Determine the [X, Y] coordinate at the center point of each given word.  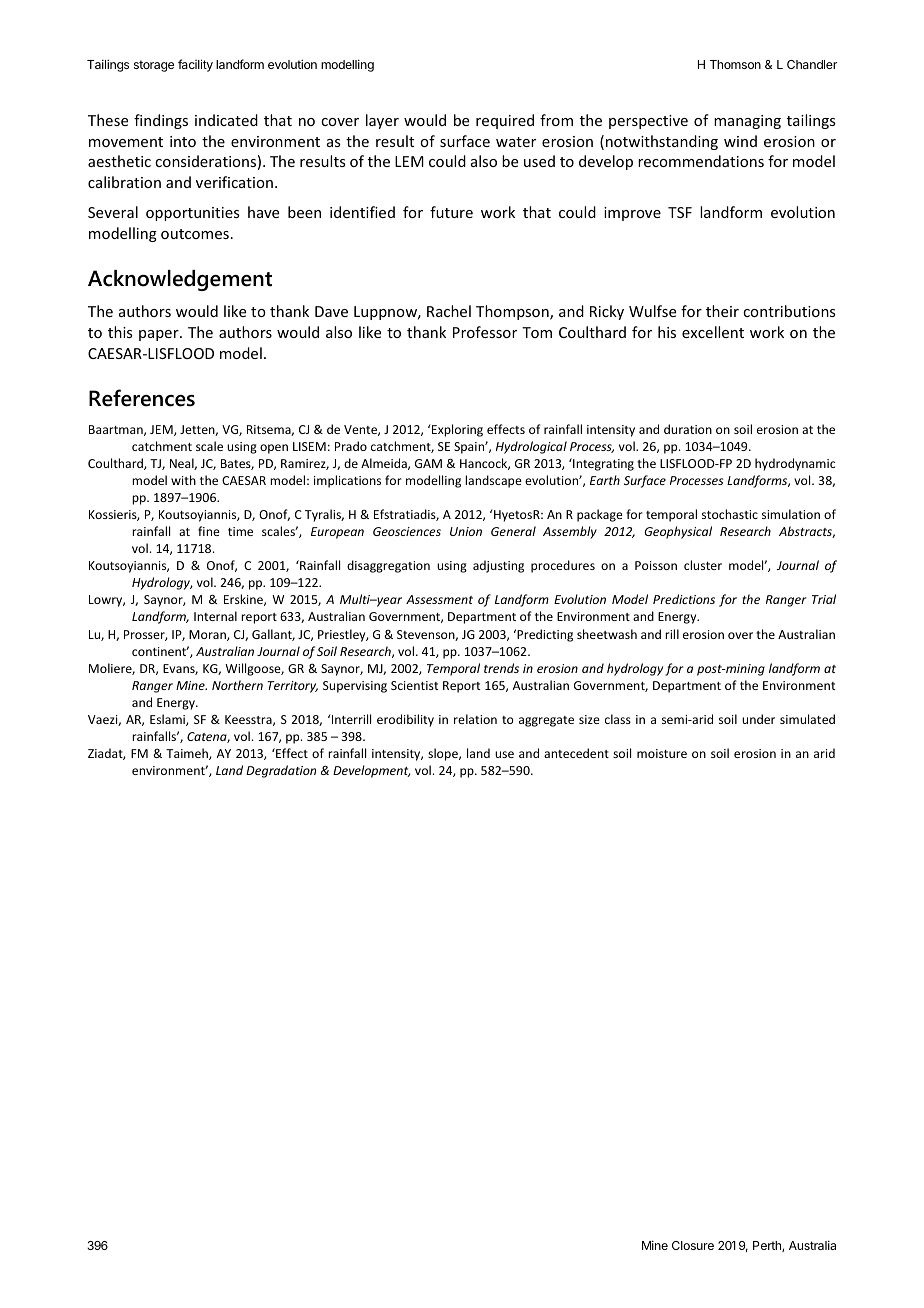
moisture [662, 753]
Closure [693, 1245]
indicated [226, 120]
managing [747, 122]
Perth [768, 1246]
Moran [208, 635]
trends [501, 668]
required [505, 121]
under [758, 719]
